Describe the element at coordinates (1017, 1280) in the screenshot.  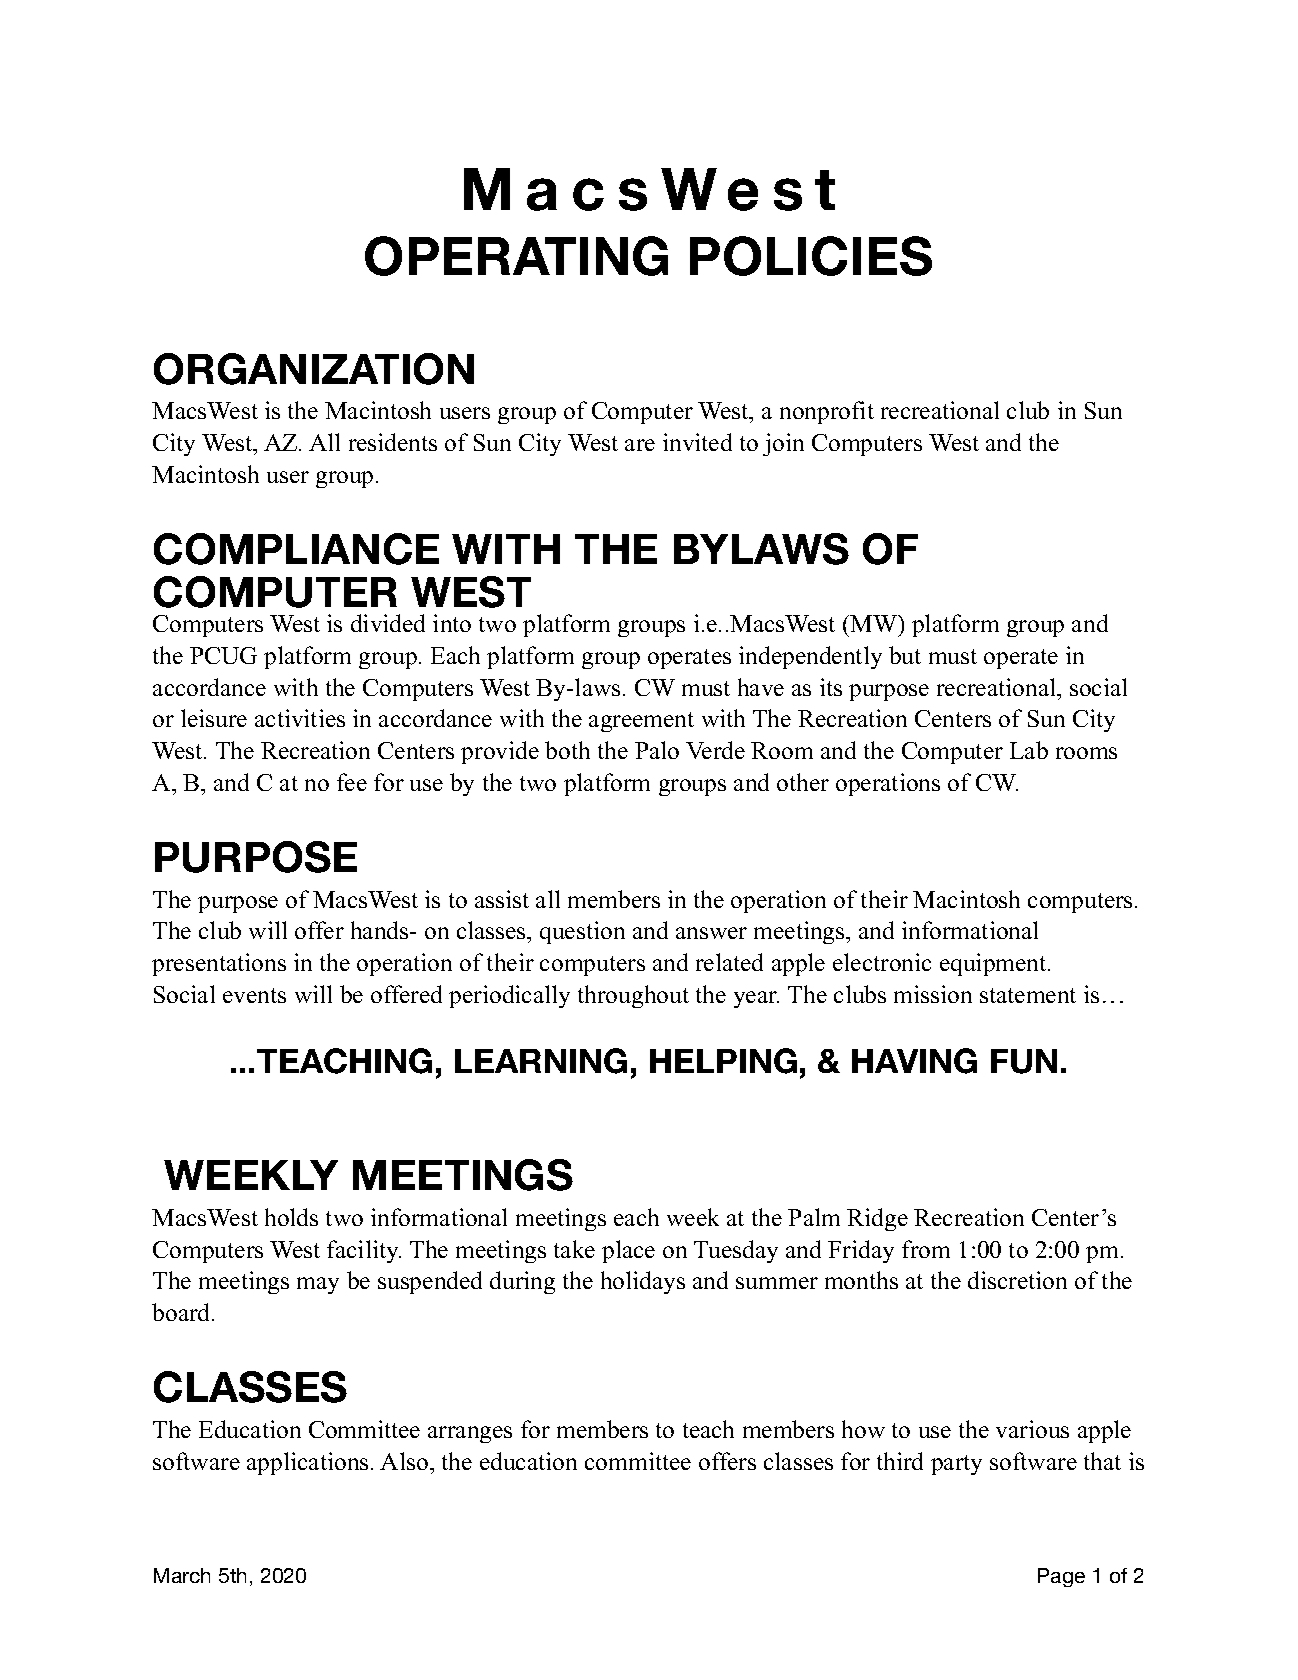
I see `discretion` at that location.
